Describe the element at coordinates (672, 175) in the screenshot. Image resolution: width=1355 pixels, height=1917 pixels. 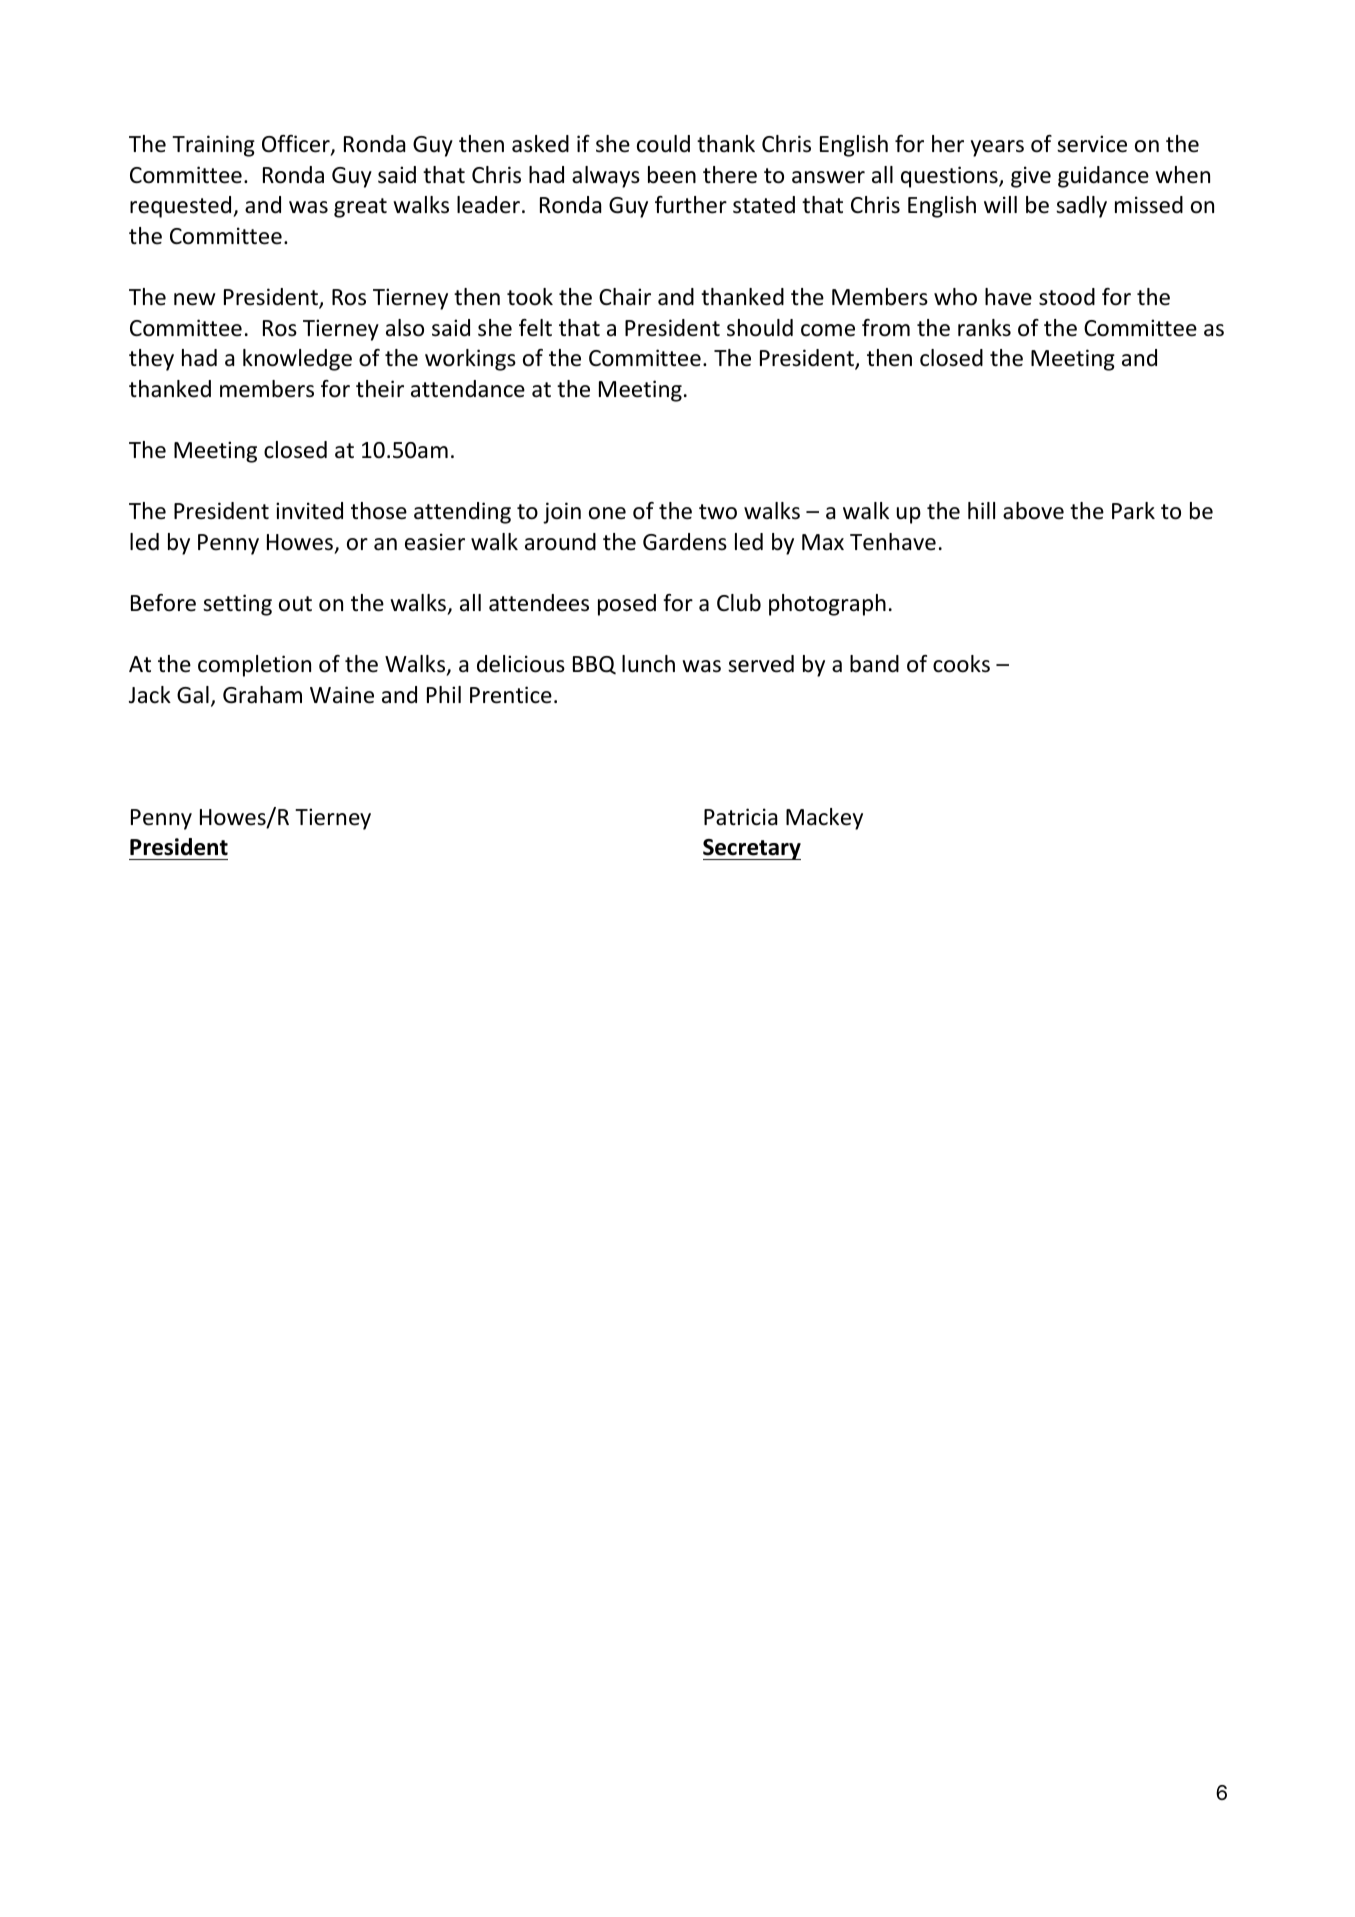
I see `been` at that location.
